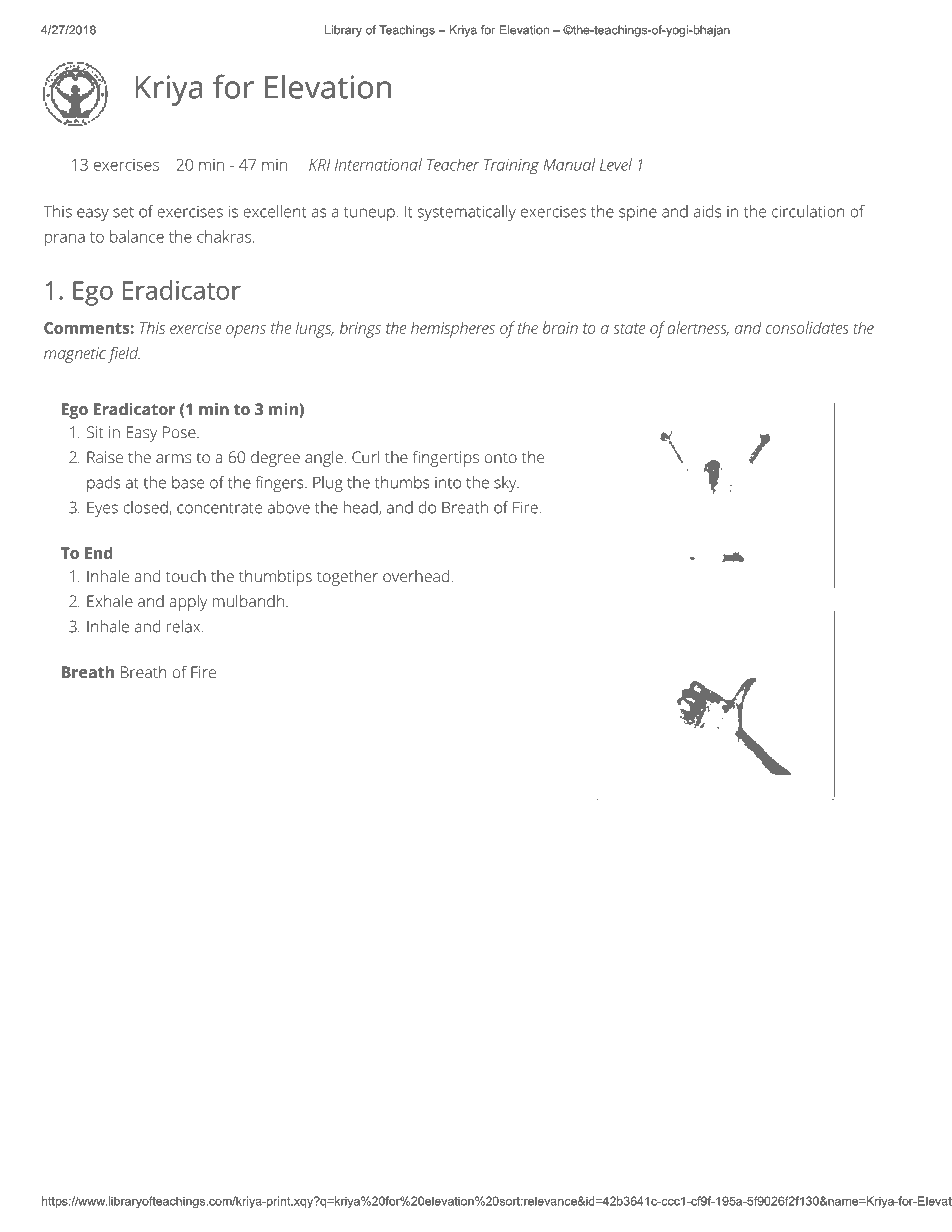 This image has height=1232, width=952. Describe the element at coordinates (453, 164) in the image. I see `Teacher` at that location.
